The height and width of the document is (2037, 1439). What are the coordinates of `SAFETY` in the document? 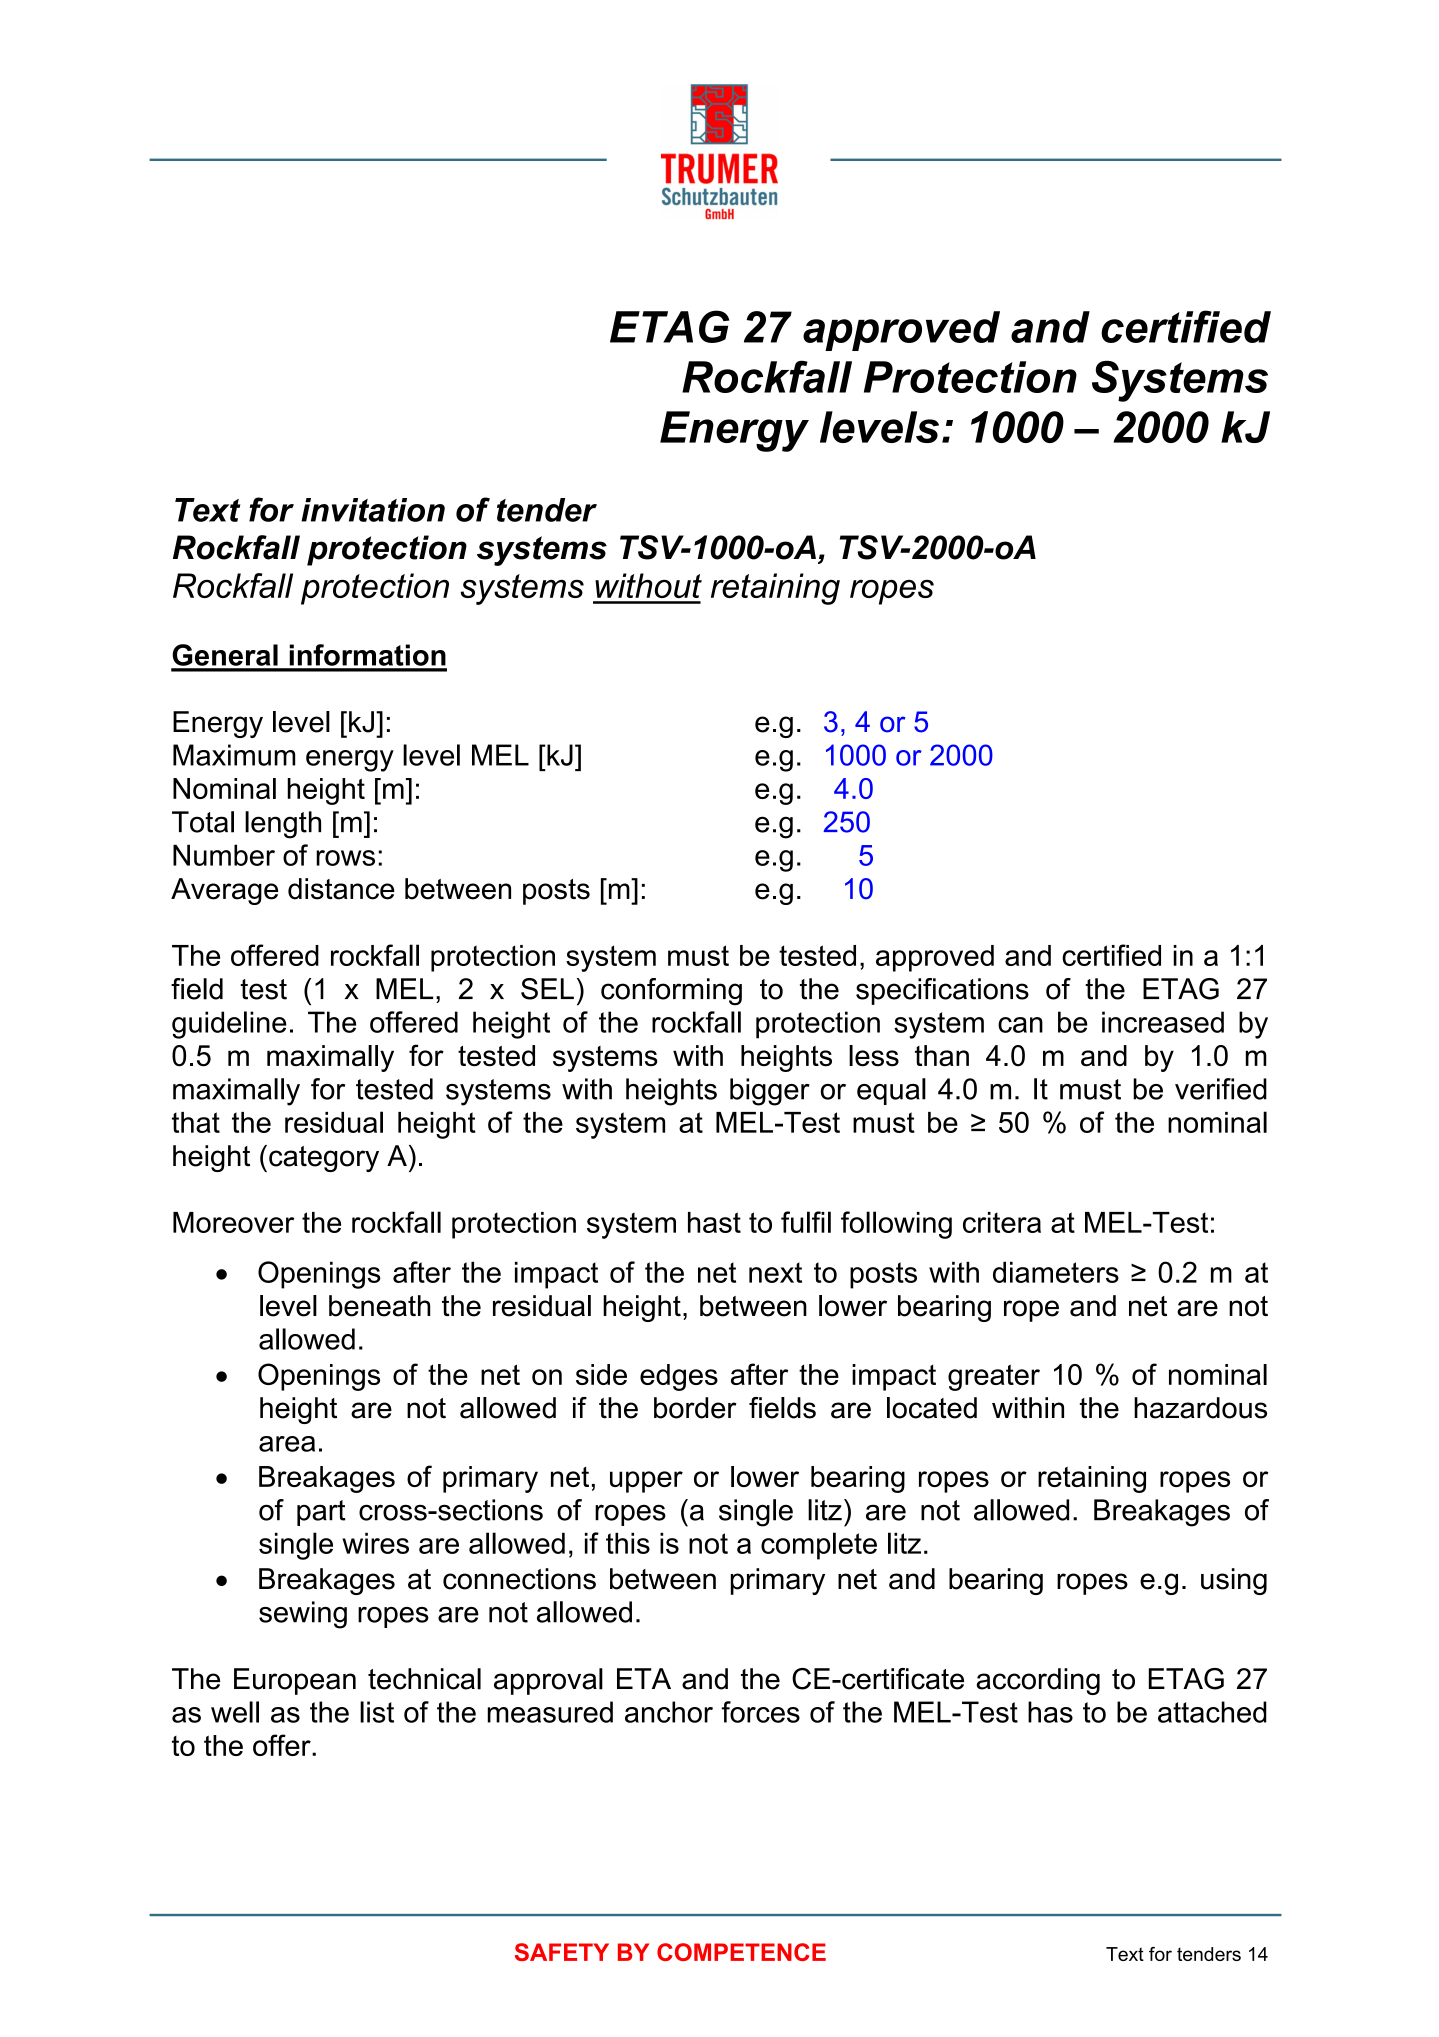 It's located at (562, 1952).
